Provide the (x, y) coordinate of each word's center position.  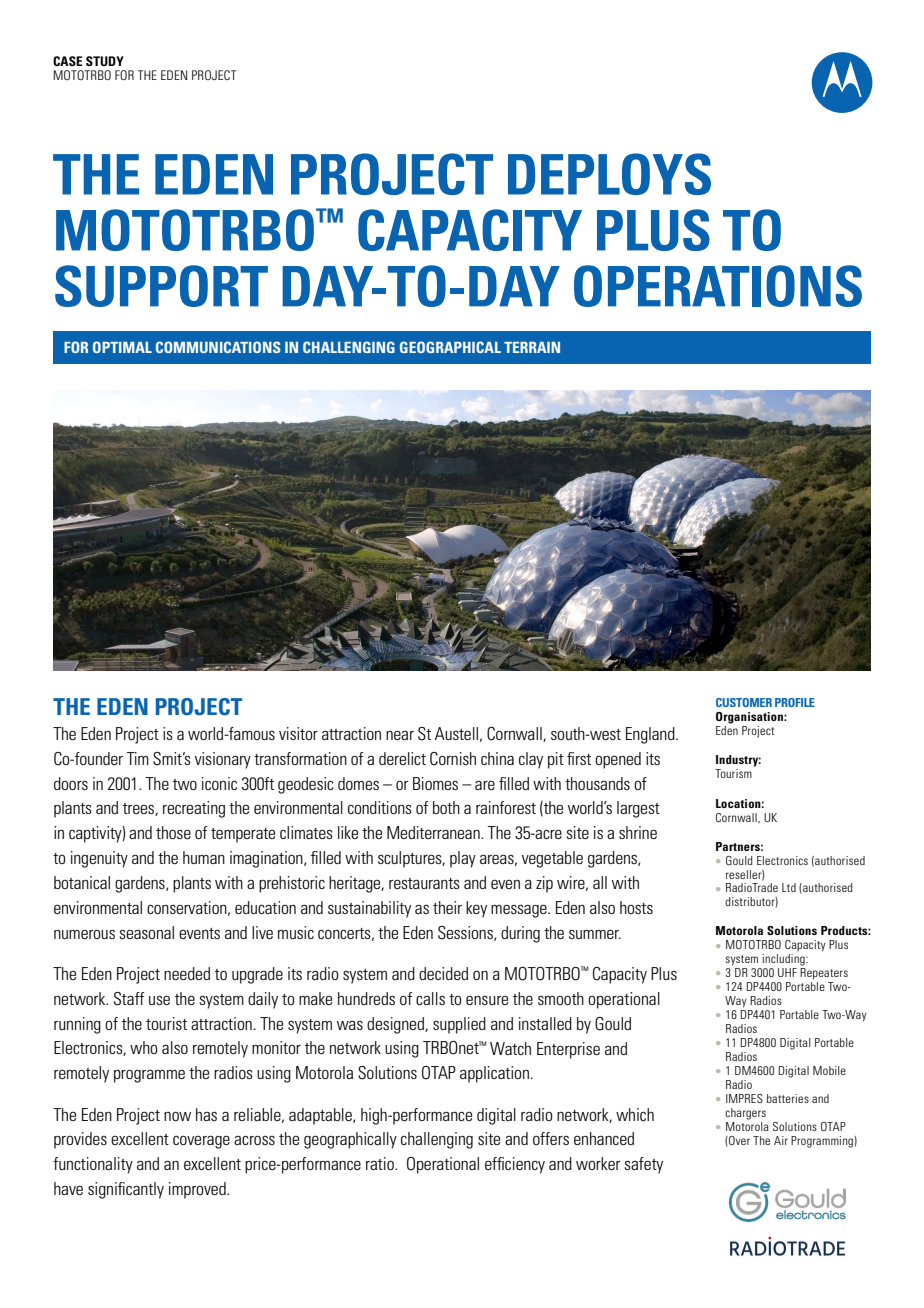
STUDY (105, 61)
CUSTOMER (744, 702)
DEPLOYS (609, 174)
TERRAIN (532, 347)
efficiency (515, 1165)
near (400, 735)
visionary (223, 760)
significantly (126, 1190)
